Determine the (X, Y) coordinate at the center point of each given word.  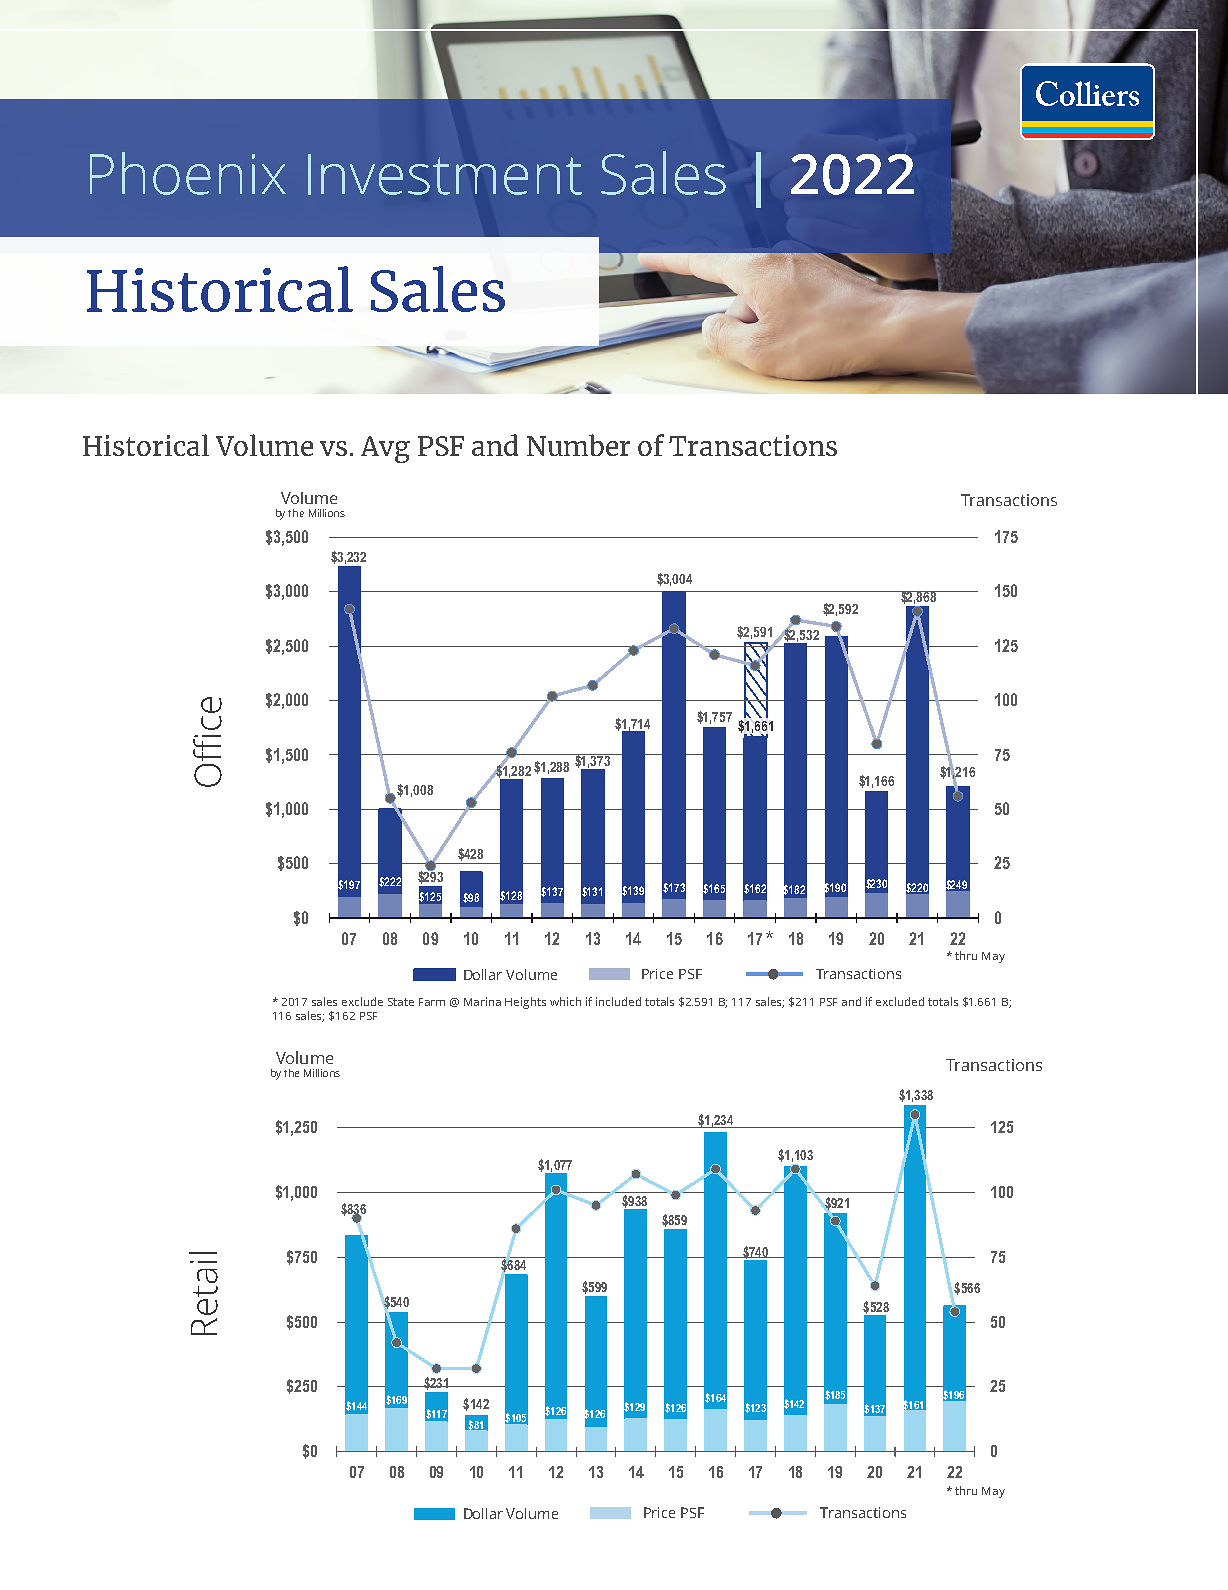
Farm (432, 1002)
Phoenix (188, 173)
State (401, 1002)
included (618, 1001)
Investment (445, 174)
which (565, 1001)
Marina (482, 1001)
